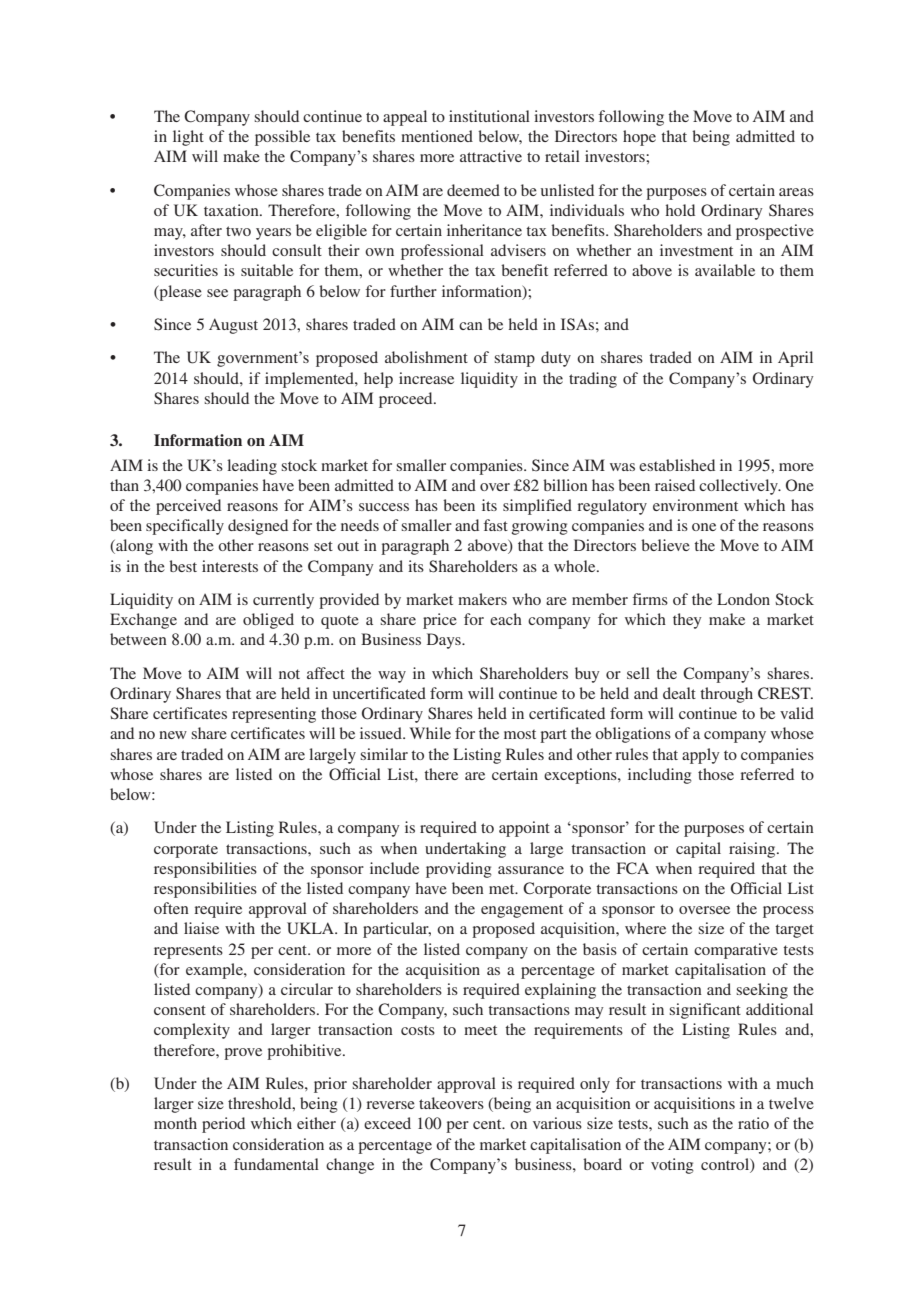 The height and width of the screenshot is (1308, 924). I want to click on light, so click(188, 138).
